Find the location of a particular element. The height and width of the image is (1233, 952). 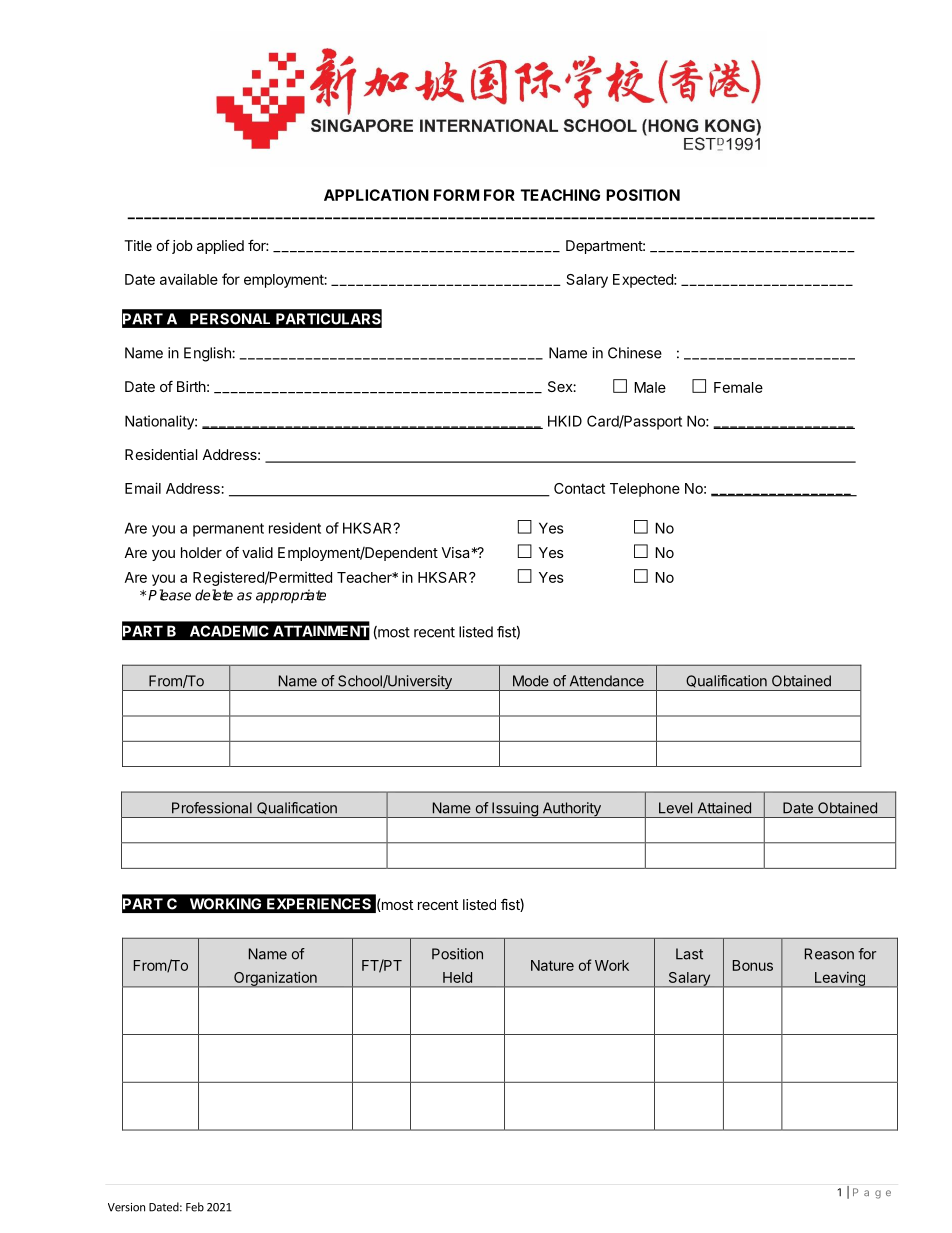

TEACHING is located at coordinates (560, 195).
